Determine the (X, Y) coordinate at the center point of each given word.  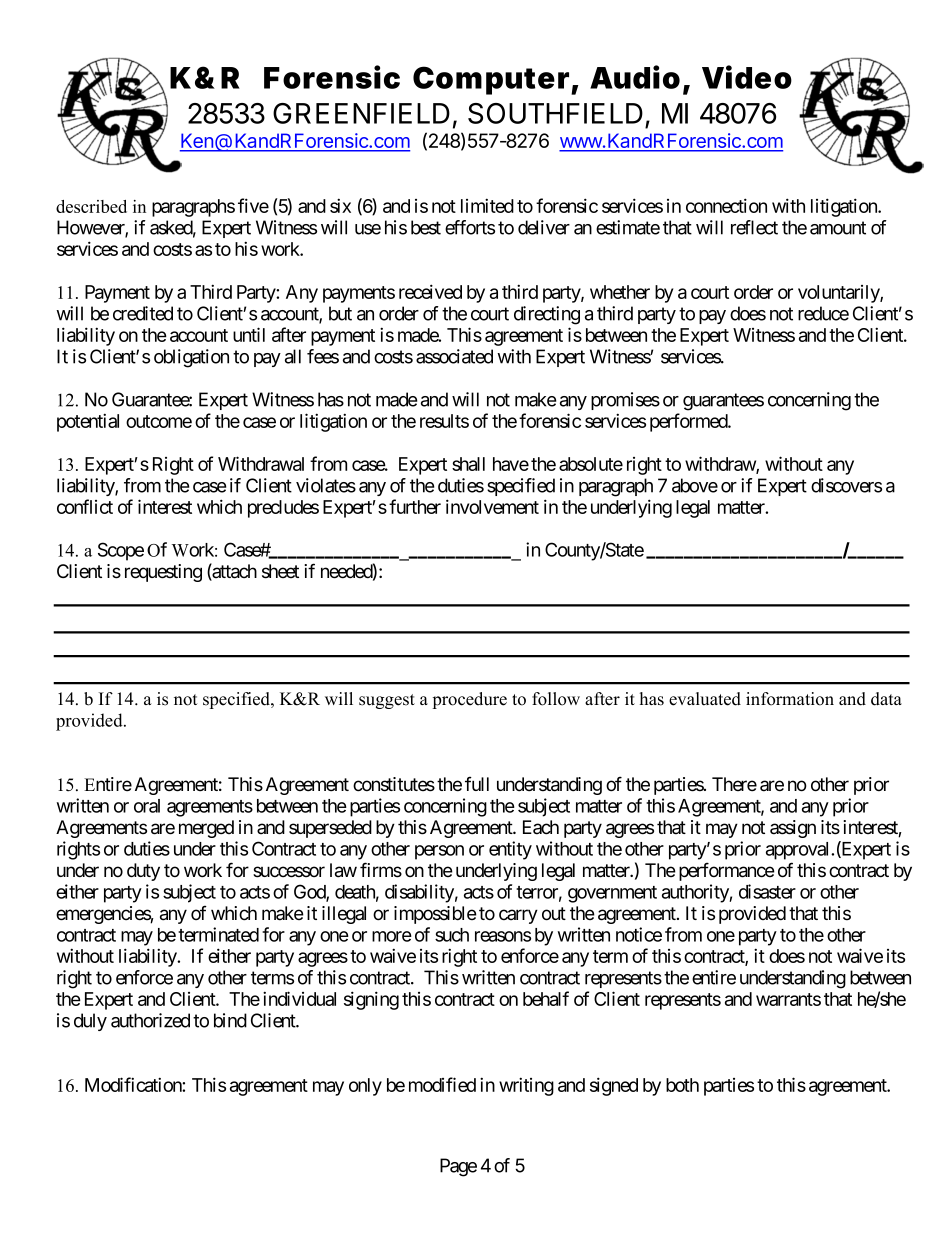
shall (468, 464)
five (253, 205)
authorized (150, 1020)
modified (442, 1084)
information (790, 699)
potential (88, 422)
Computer (491, 80)
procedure (469, 700)
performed (689, 422)
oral (147, 806)
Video (747, 77)
